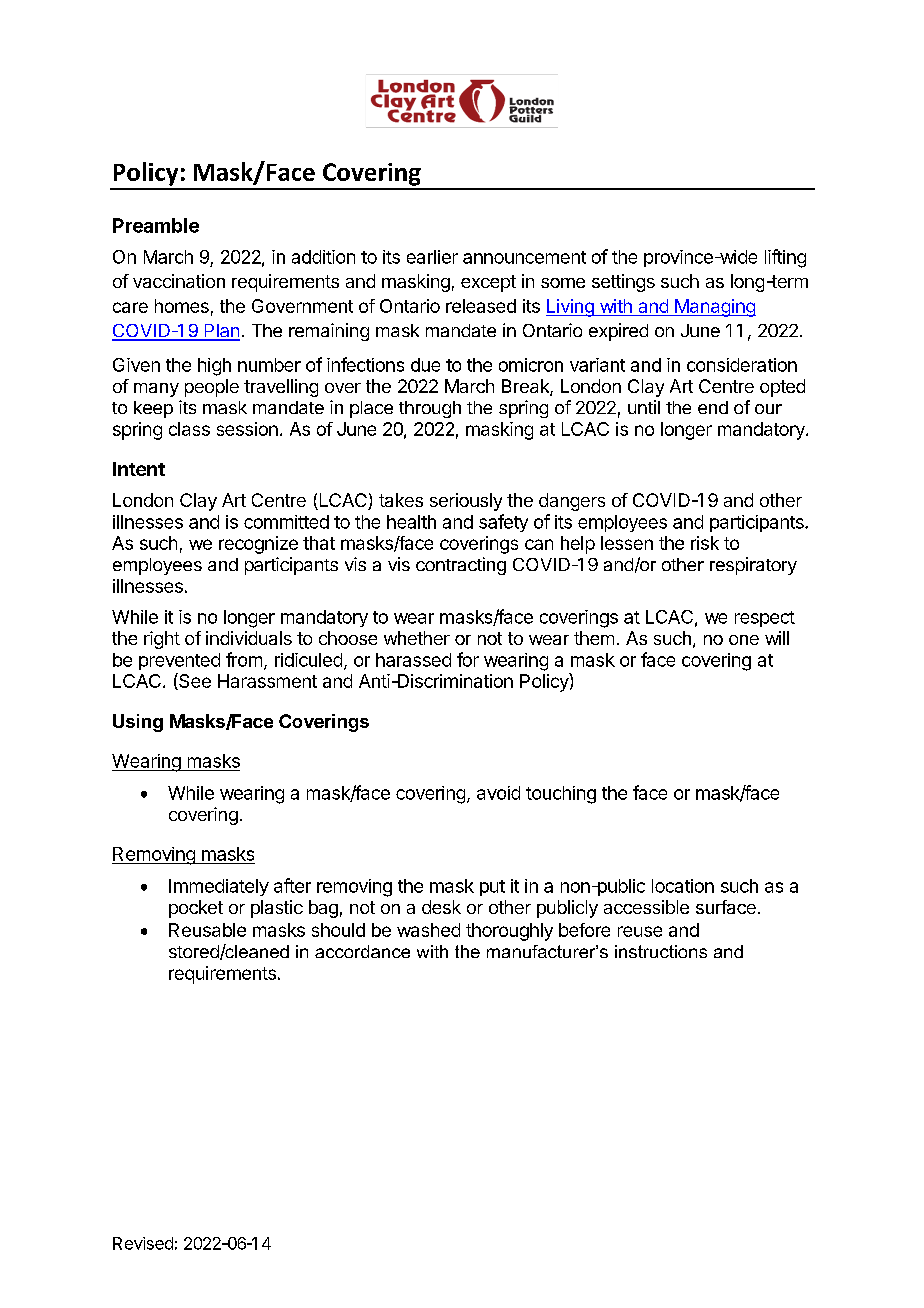  Describe the element at coordinates (744, 640) in the document. I see `one` at that location.
